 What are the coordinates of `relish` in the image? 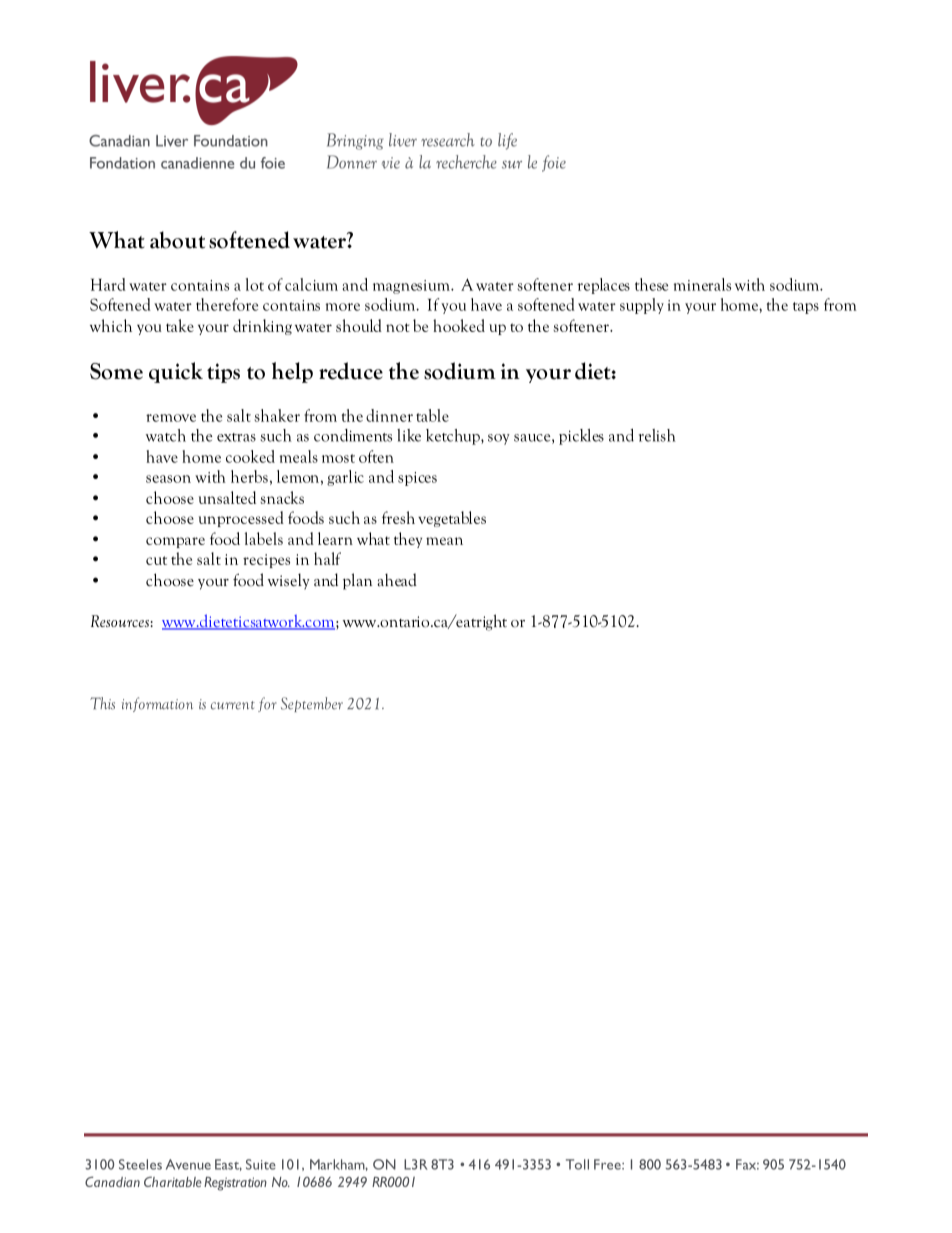 It's located at (657, 435).
